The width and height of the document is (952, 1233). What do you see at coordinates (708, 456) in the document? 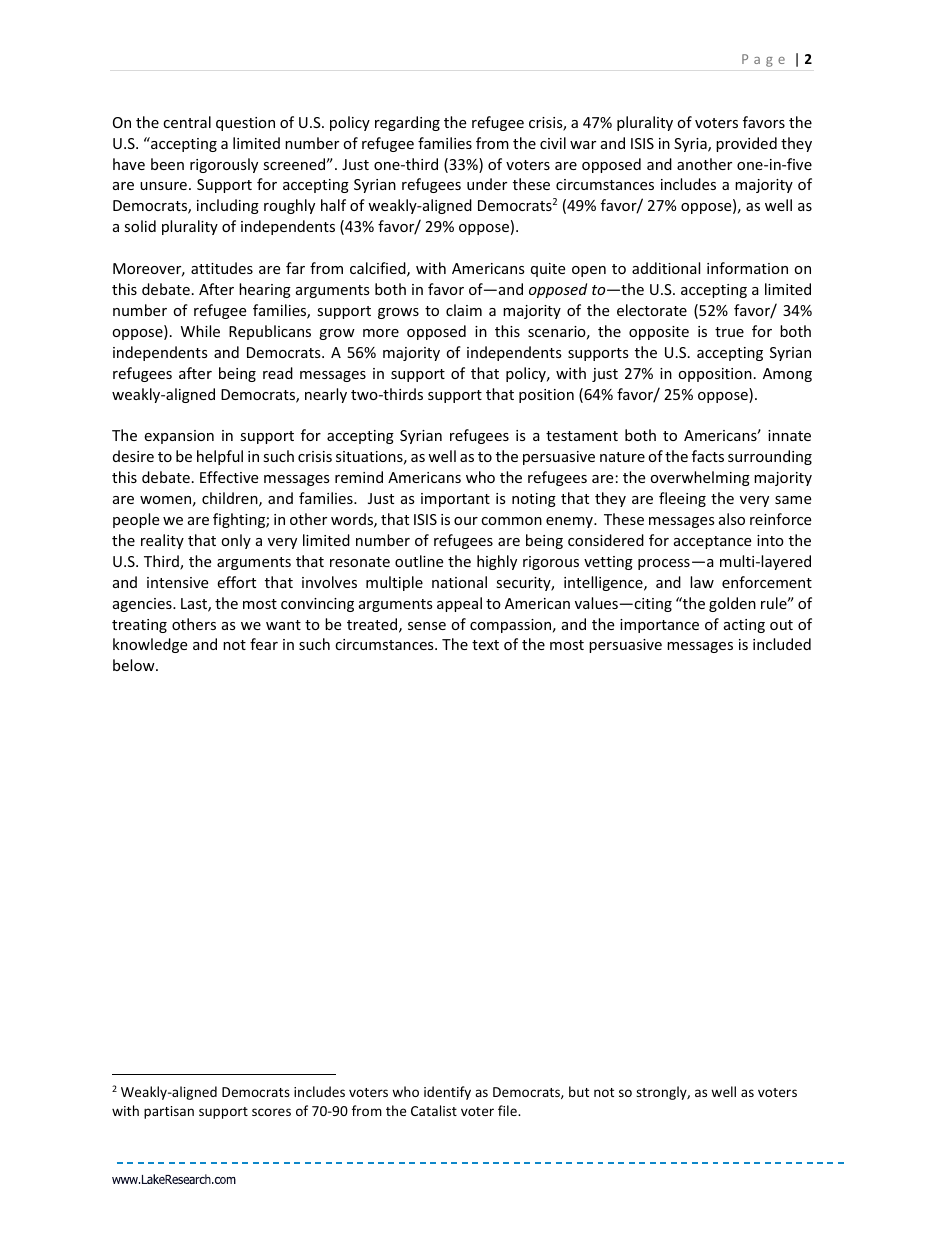
I see `facts` at bounding box center [708, 456].
